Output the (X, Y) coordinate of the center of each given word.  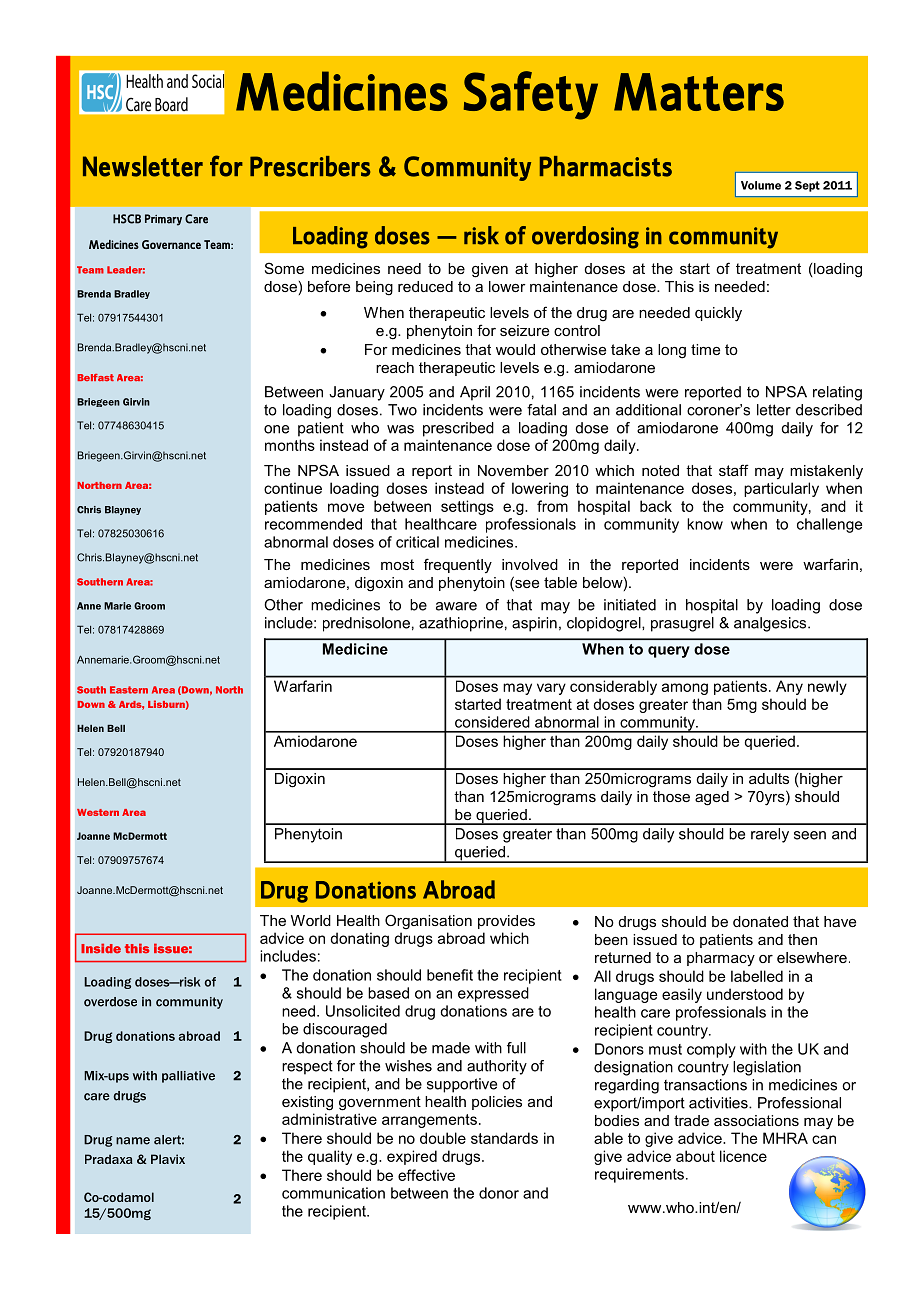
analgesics (771, 624)
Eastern (129, 690)
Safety (531, 95)
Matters (699, 92)
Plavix (168, 1159)
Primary (163, 220)
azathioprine (461, 624)
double (443, 1138)
